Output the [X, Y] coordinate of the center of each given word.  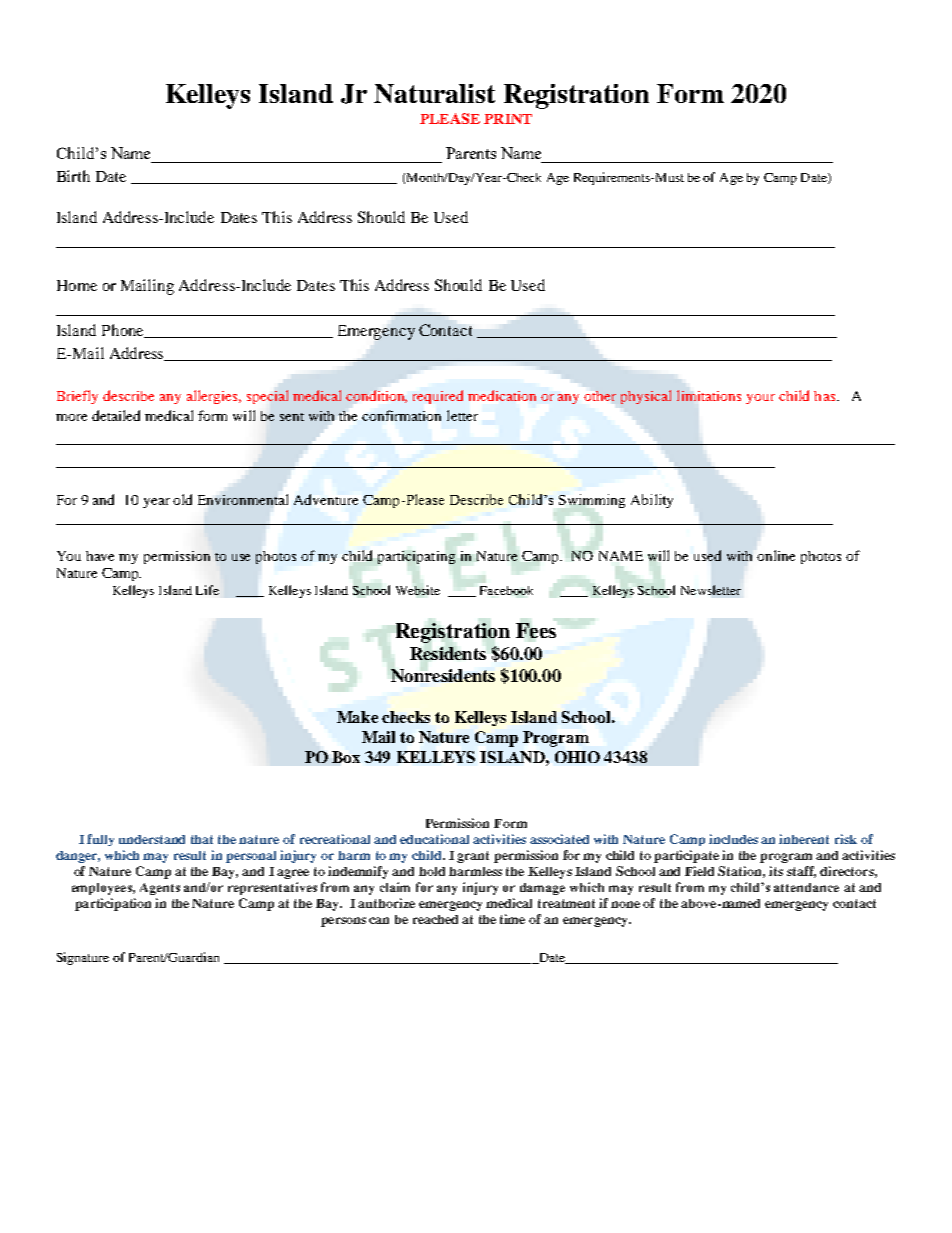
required [438, 397]
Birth [73, 176]
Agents [160, 889]
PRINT [508, 119]
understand [152, 839]
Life [207, 590]
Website [418, 590]
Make [357, 717]
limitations [709, 395]
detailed [116, 415]
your [760, 399]
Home [77, 285]
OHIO [577, 757]
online [776, 555]
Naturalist [434, 93]
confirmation [401, 415]
